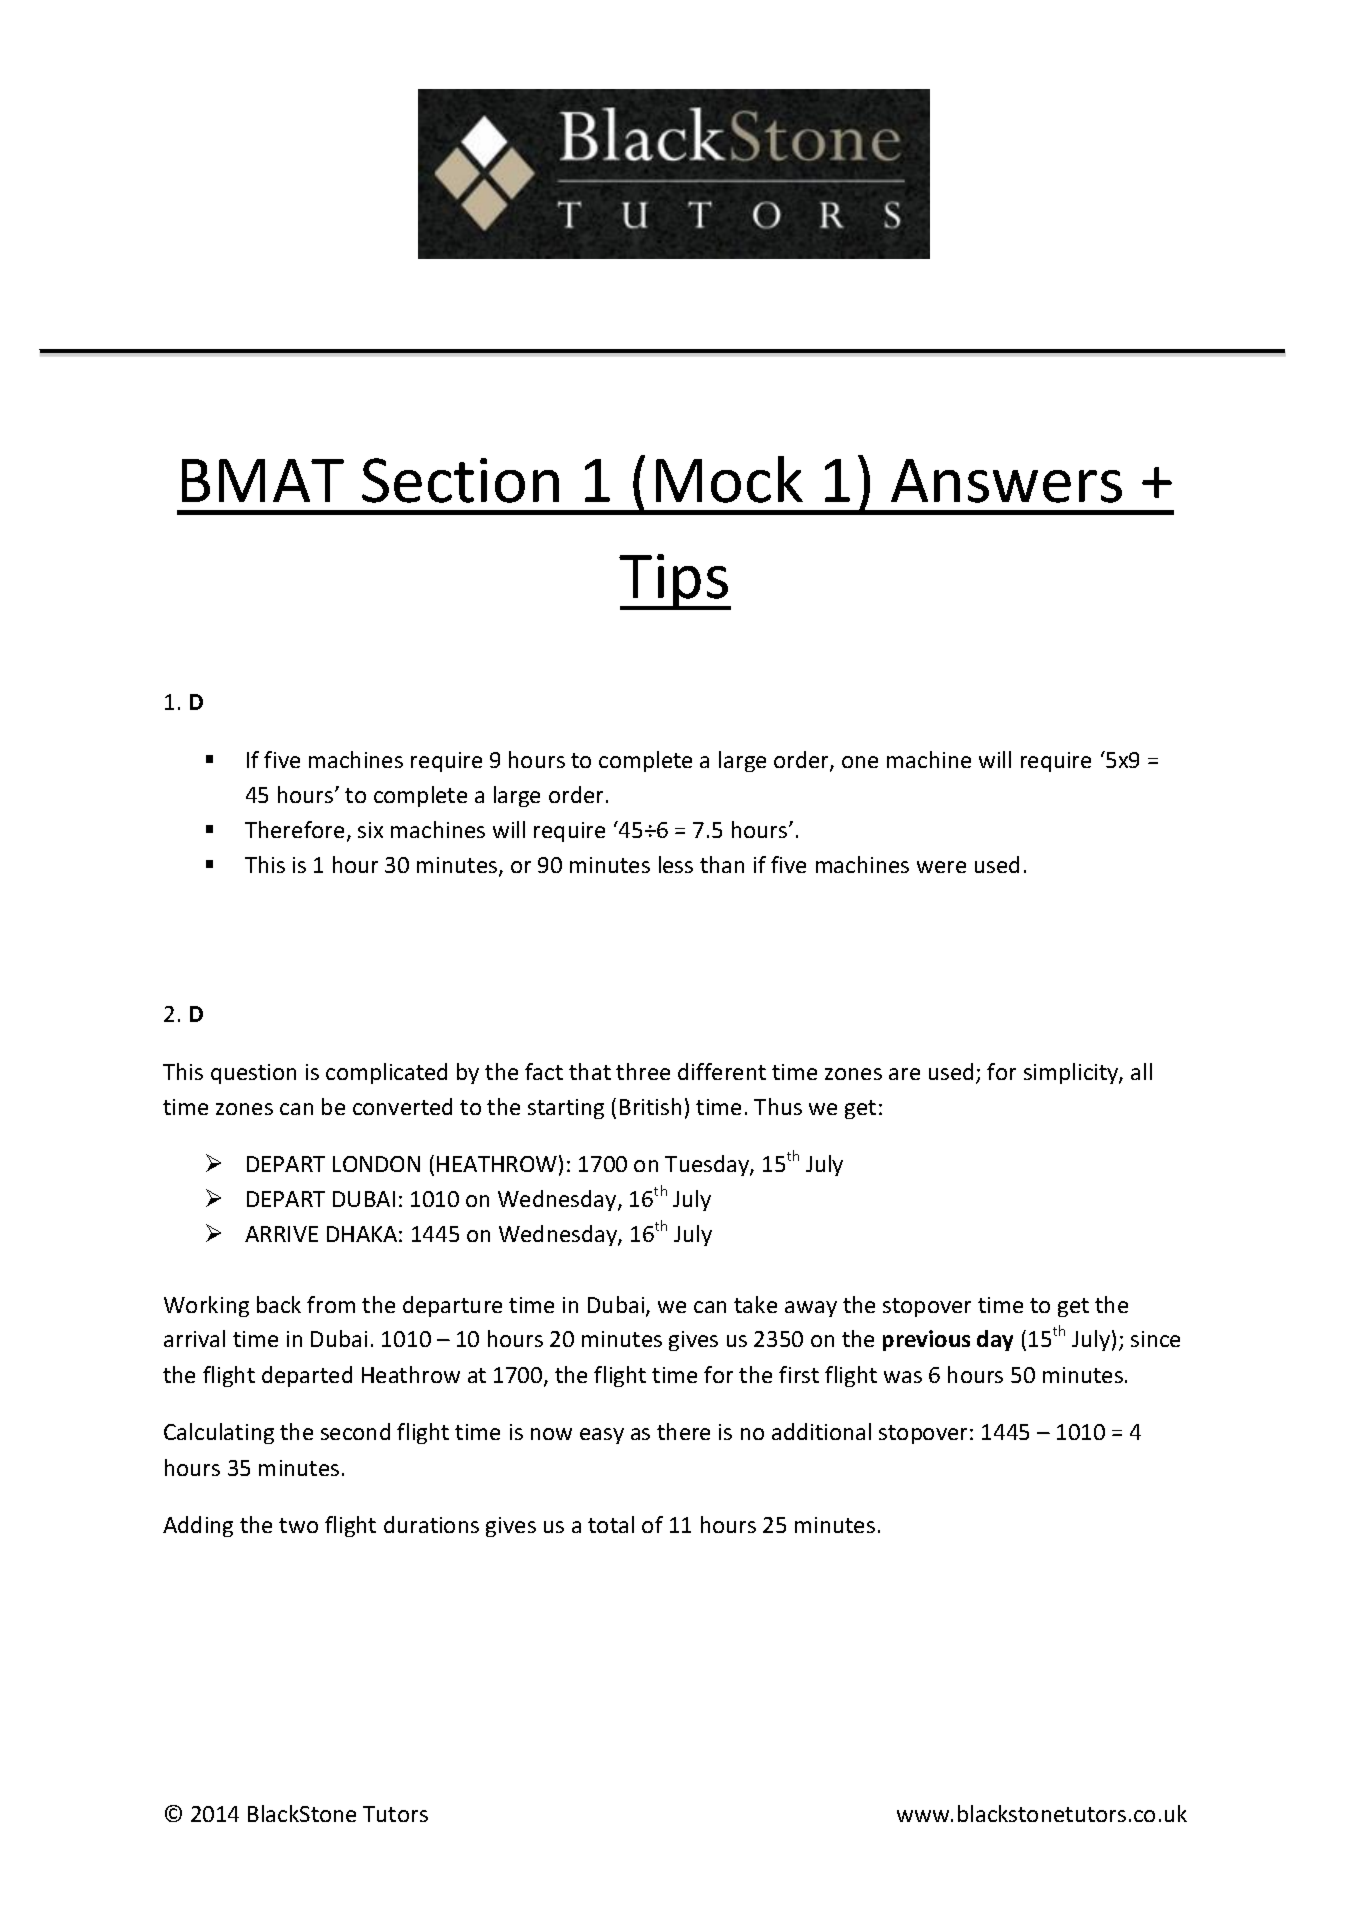 The width and height of the page is (1351, 1910). What do you see at coordinates (1141, 1071) in the page?
I see `all` at bounding box center [1141, 1071].
